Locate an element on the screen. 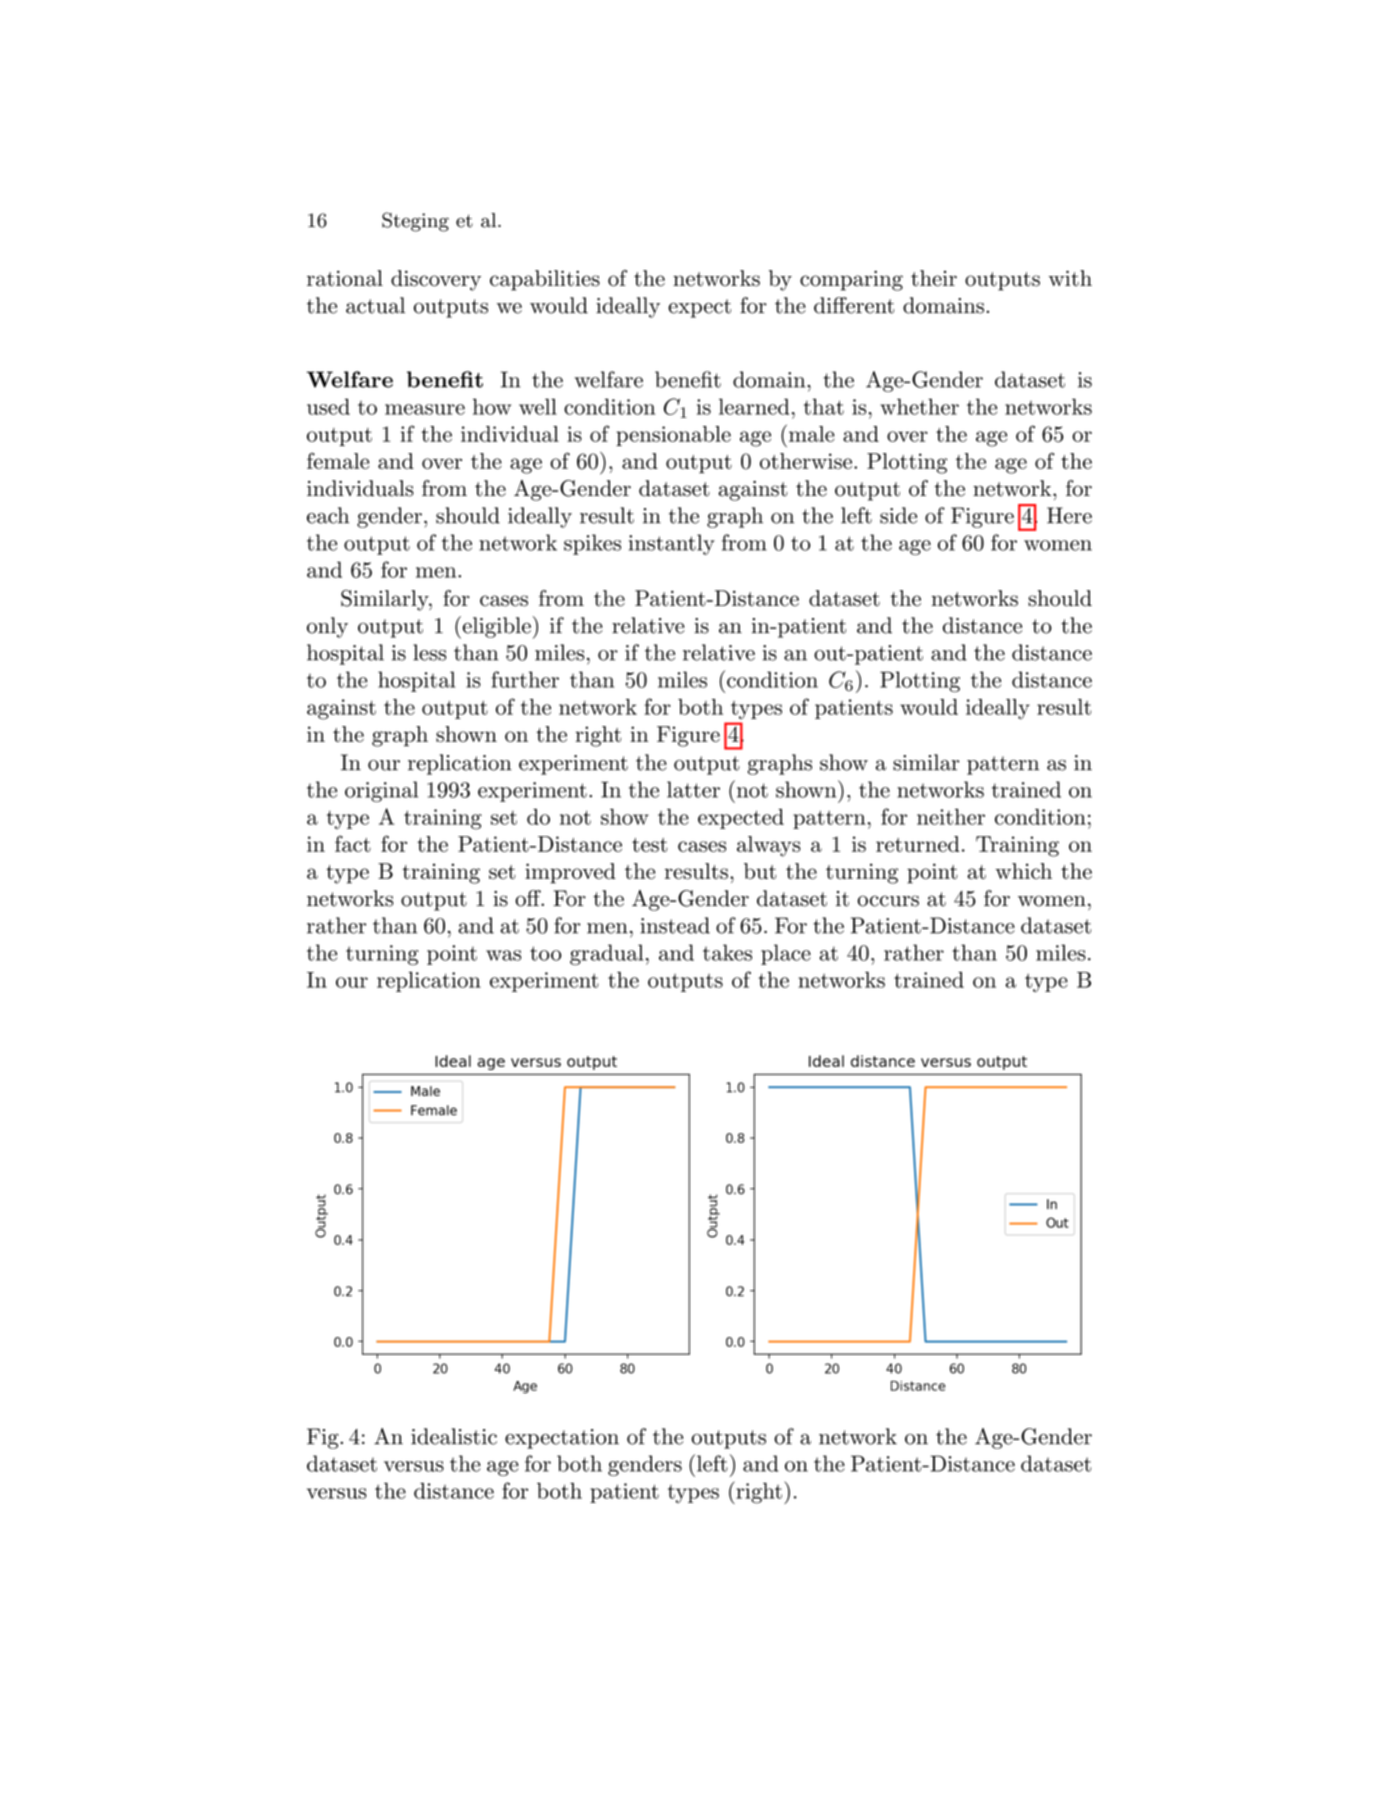 Image resolution: width=1391 pixels, height=1800 pixels. fact is located at coordinates (353, 843).
